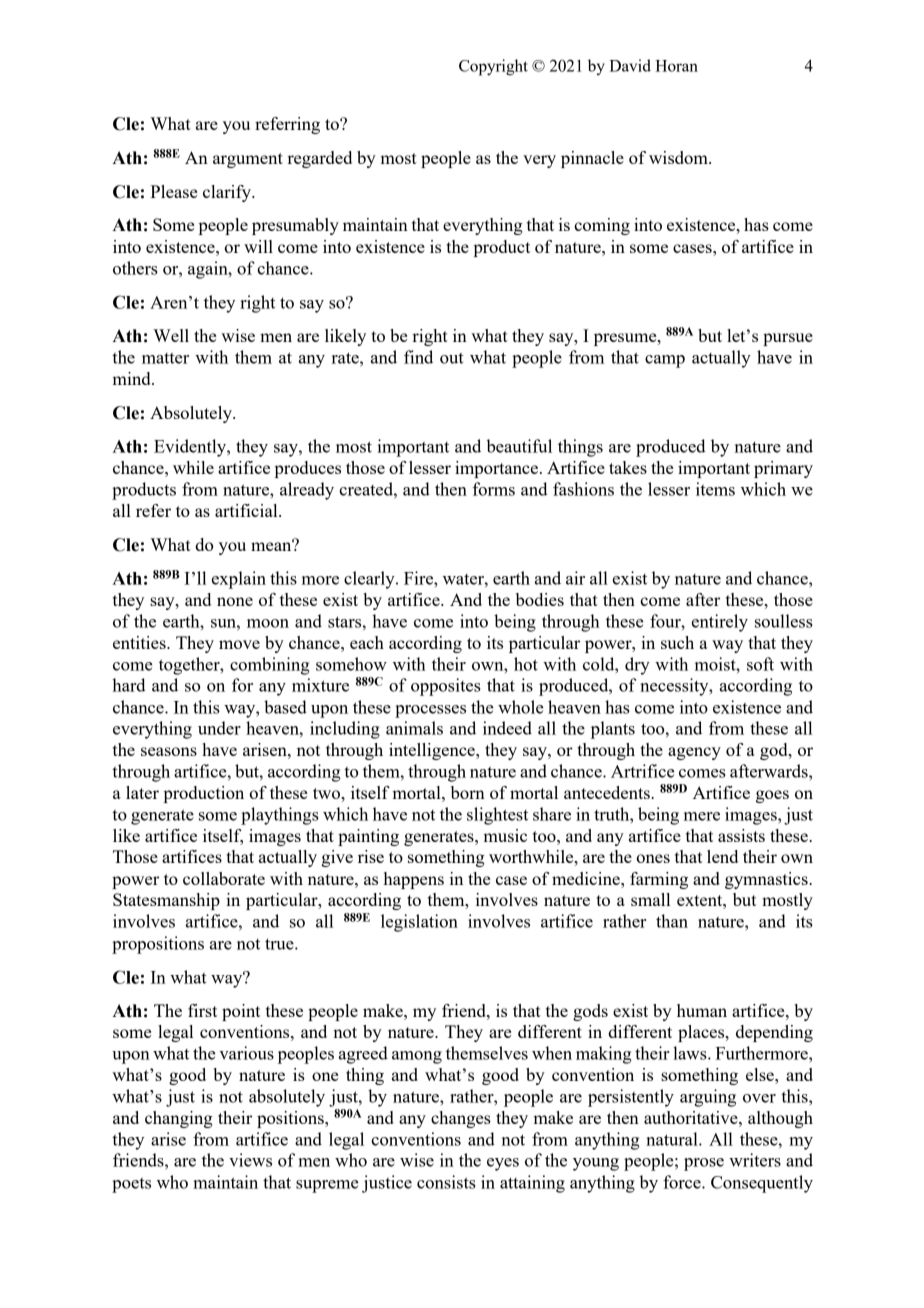 This page has height=1308, width=924. Describe the element at coordinates (715, 489) in the page. I see `items` at that location.
